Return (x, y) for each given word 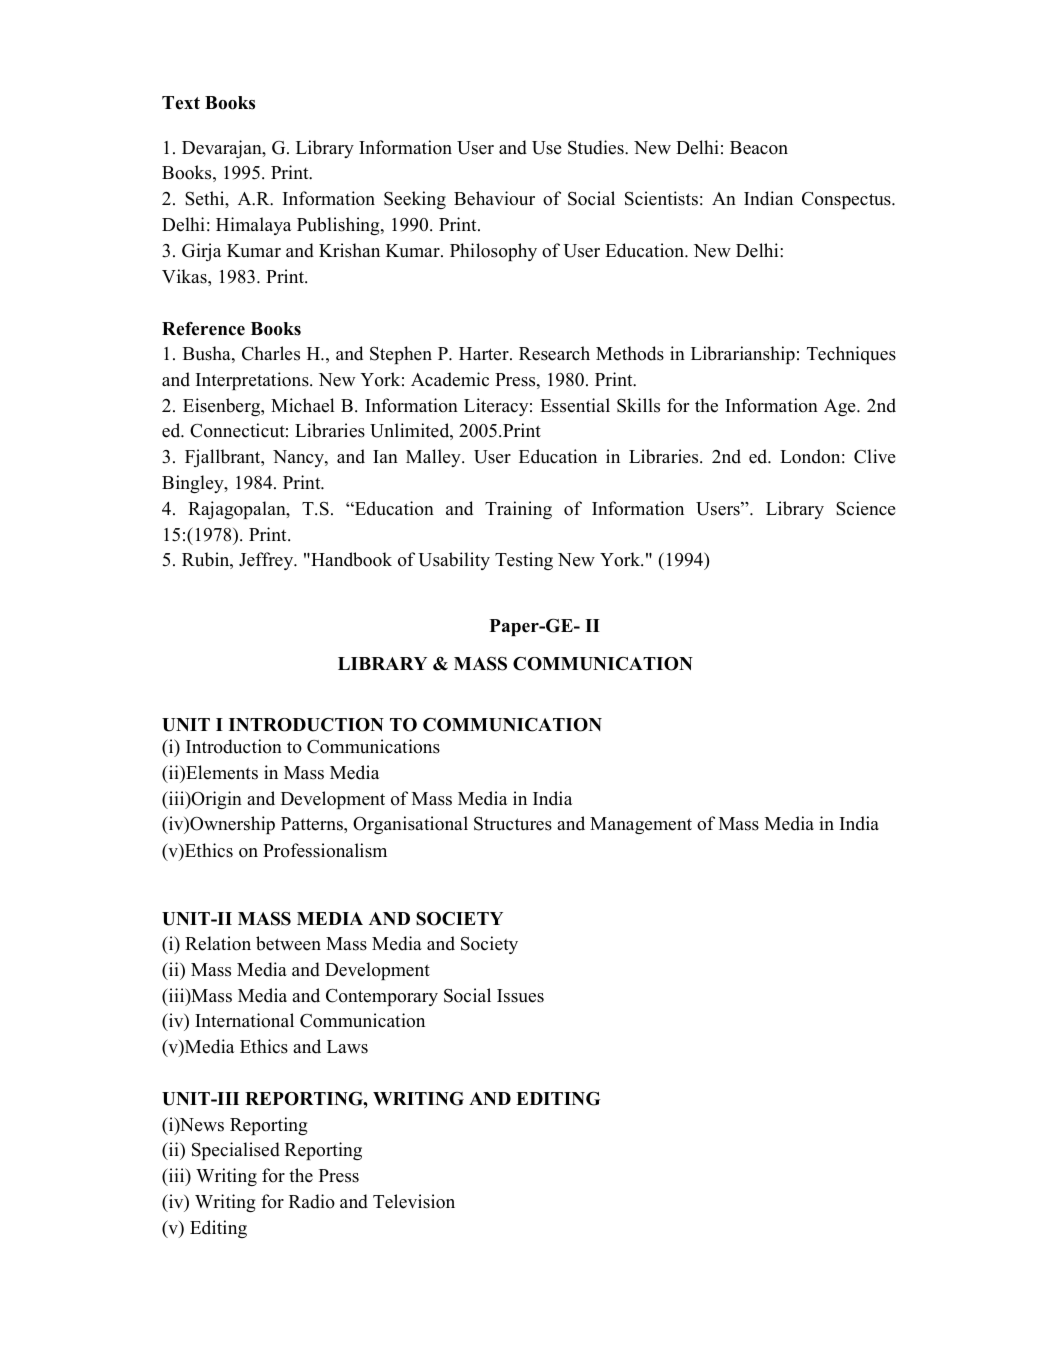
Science (865, 508)
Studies (597, 147)
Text (181, 103)
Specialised (236, 1151)
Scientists (661, 198)
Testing (524, 561)
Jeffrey (267, 561)
